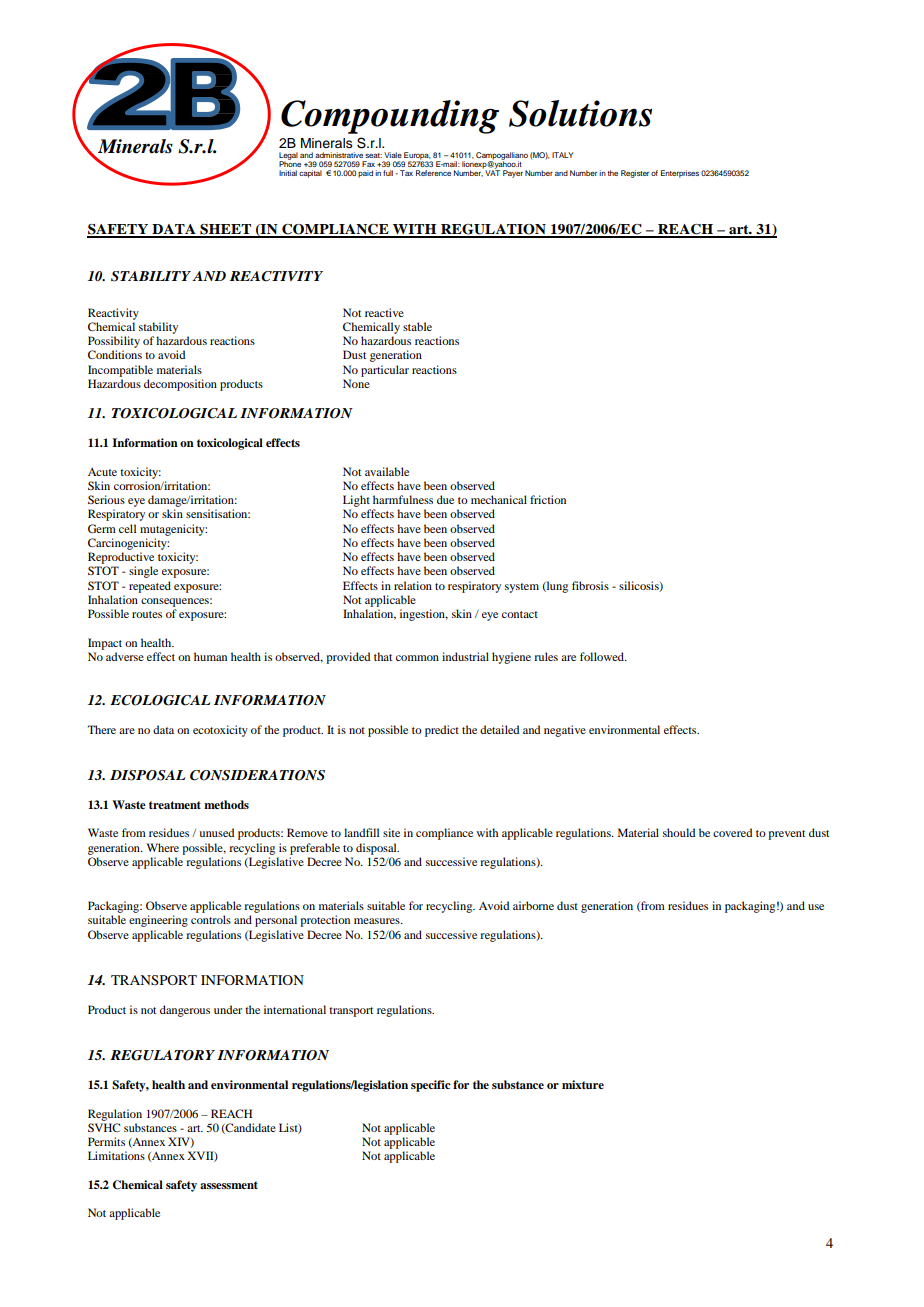 This page has width=924, height=1307. I want to click on available, so click(387, 471).
